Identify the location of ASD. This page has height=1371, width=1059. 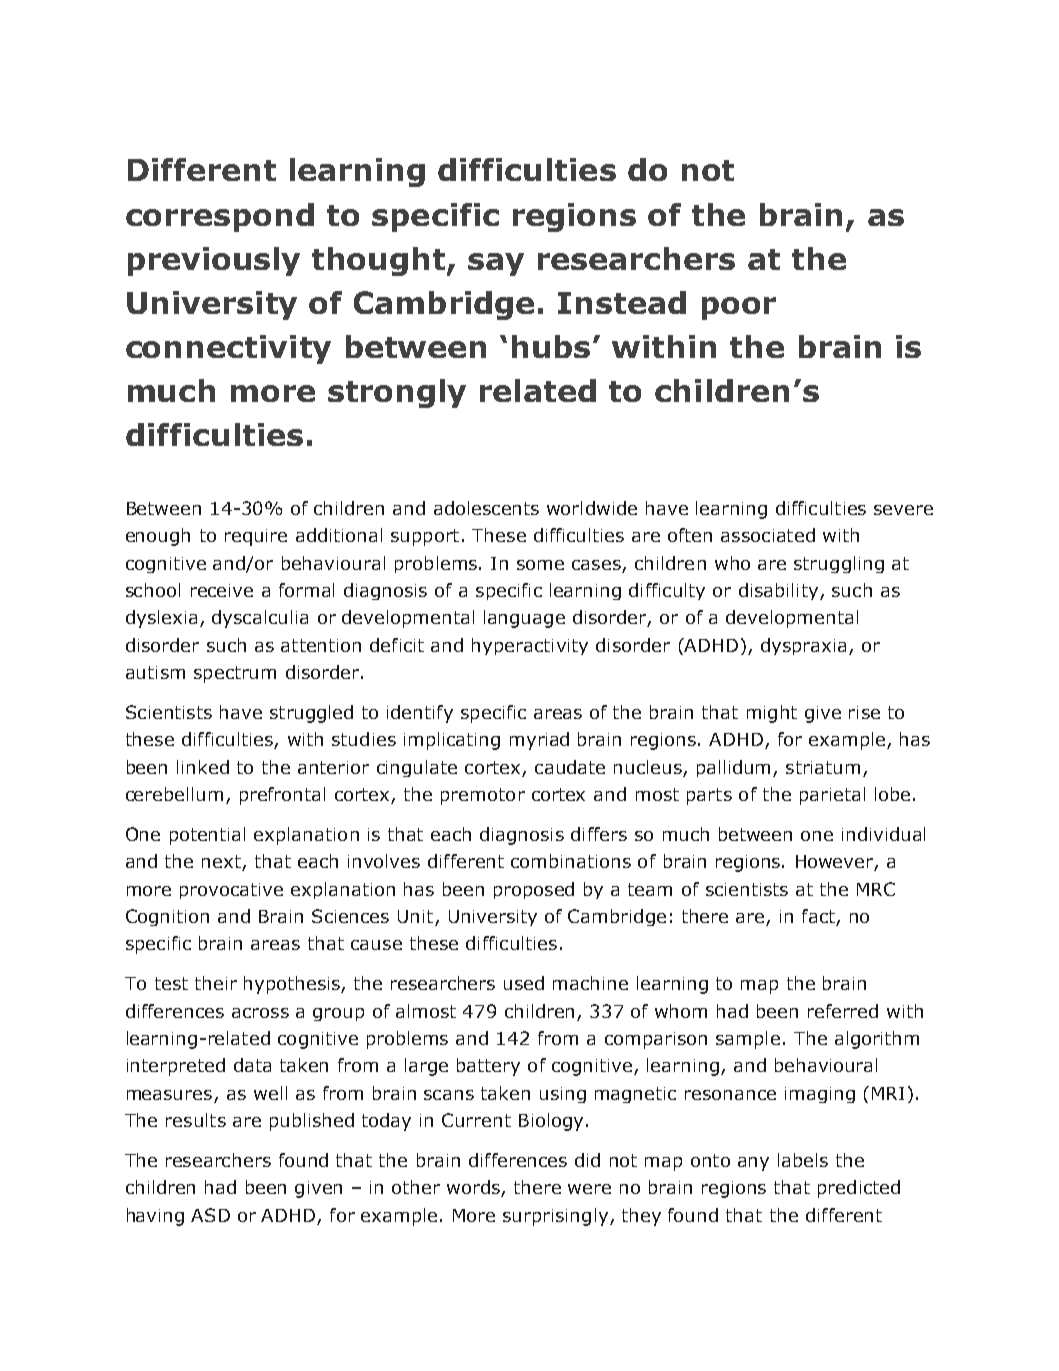
(210, 1215).
